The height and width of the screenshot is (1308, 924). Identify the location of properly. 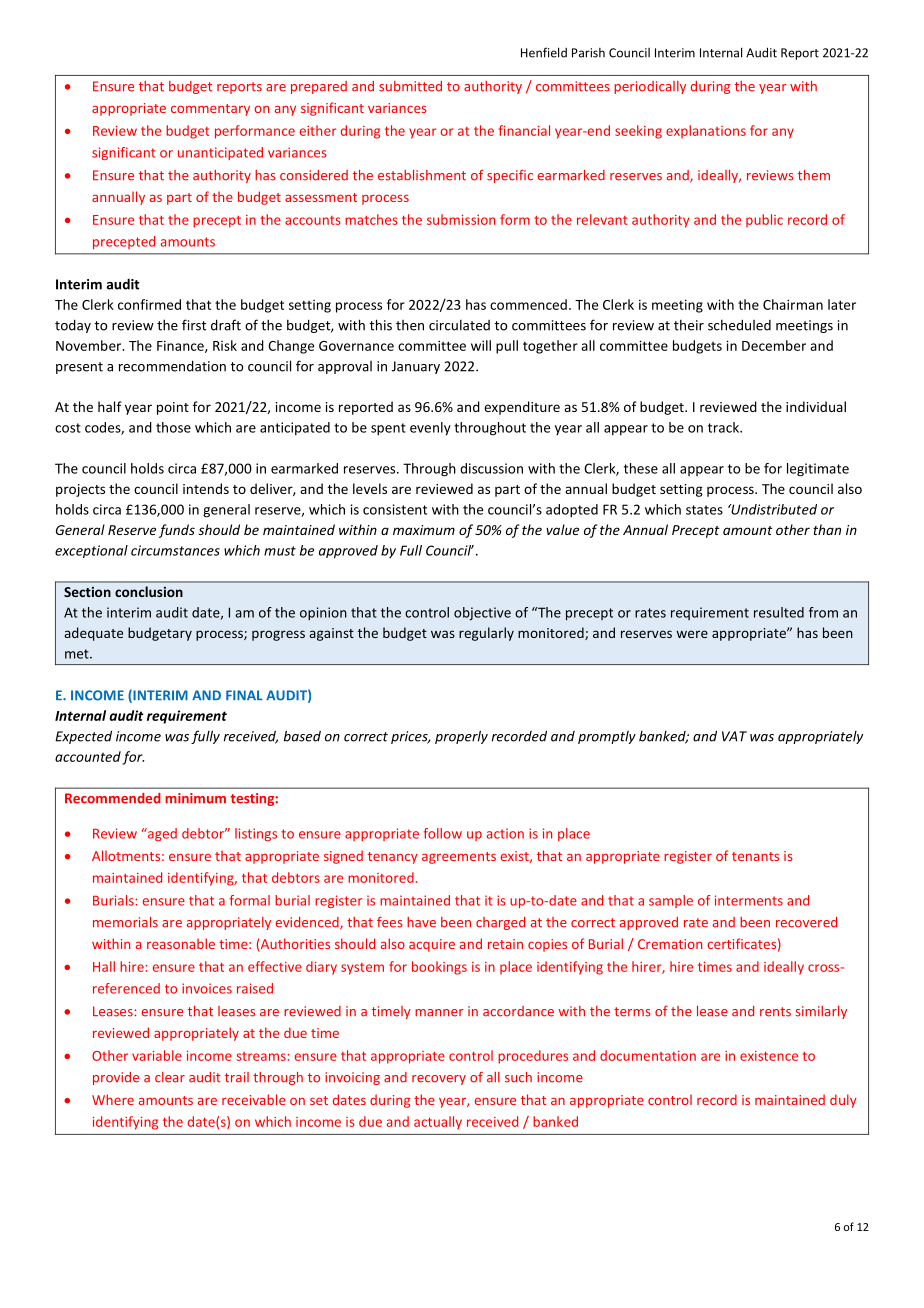
(461, 737).
